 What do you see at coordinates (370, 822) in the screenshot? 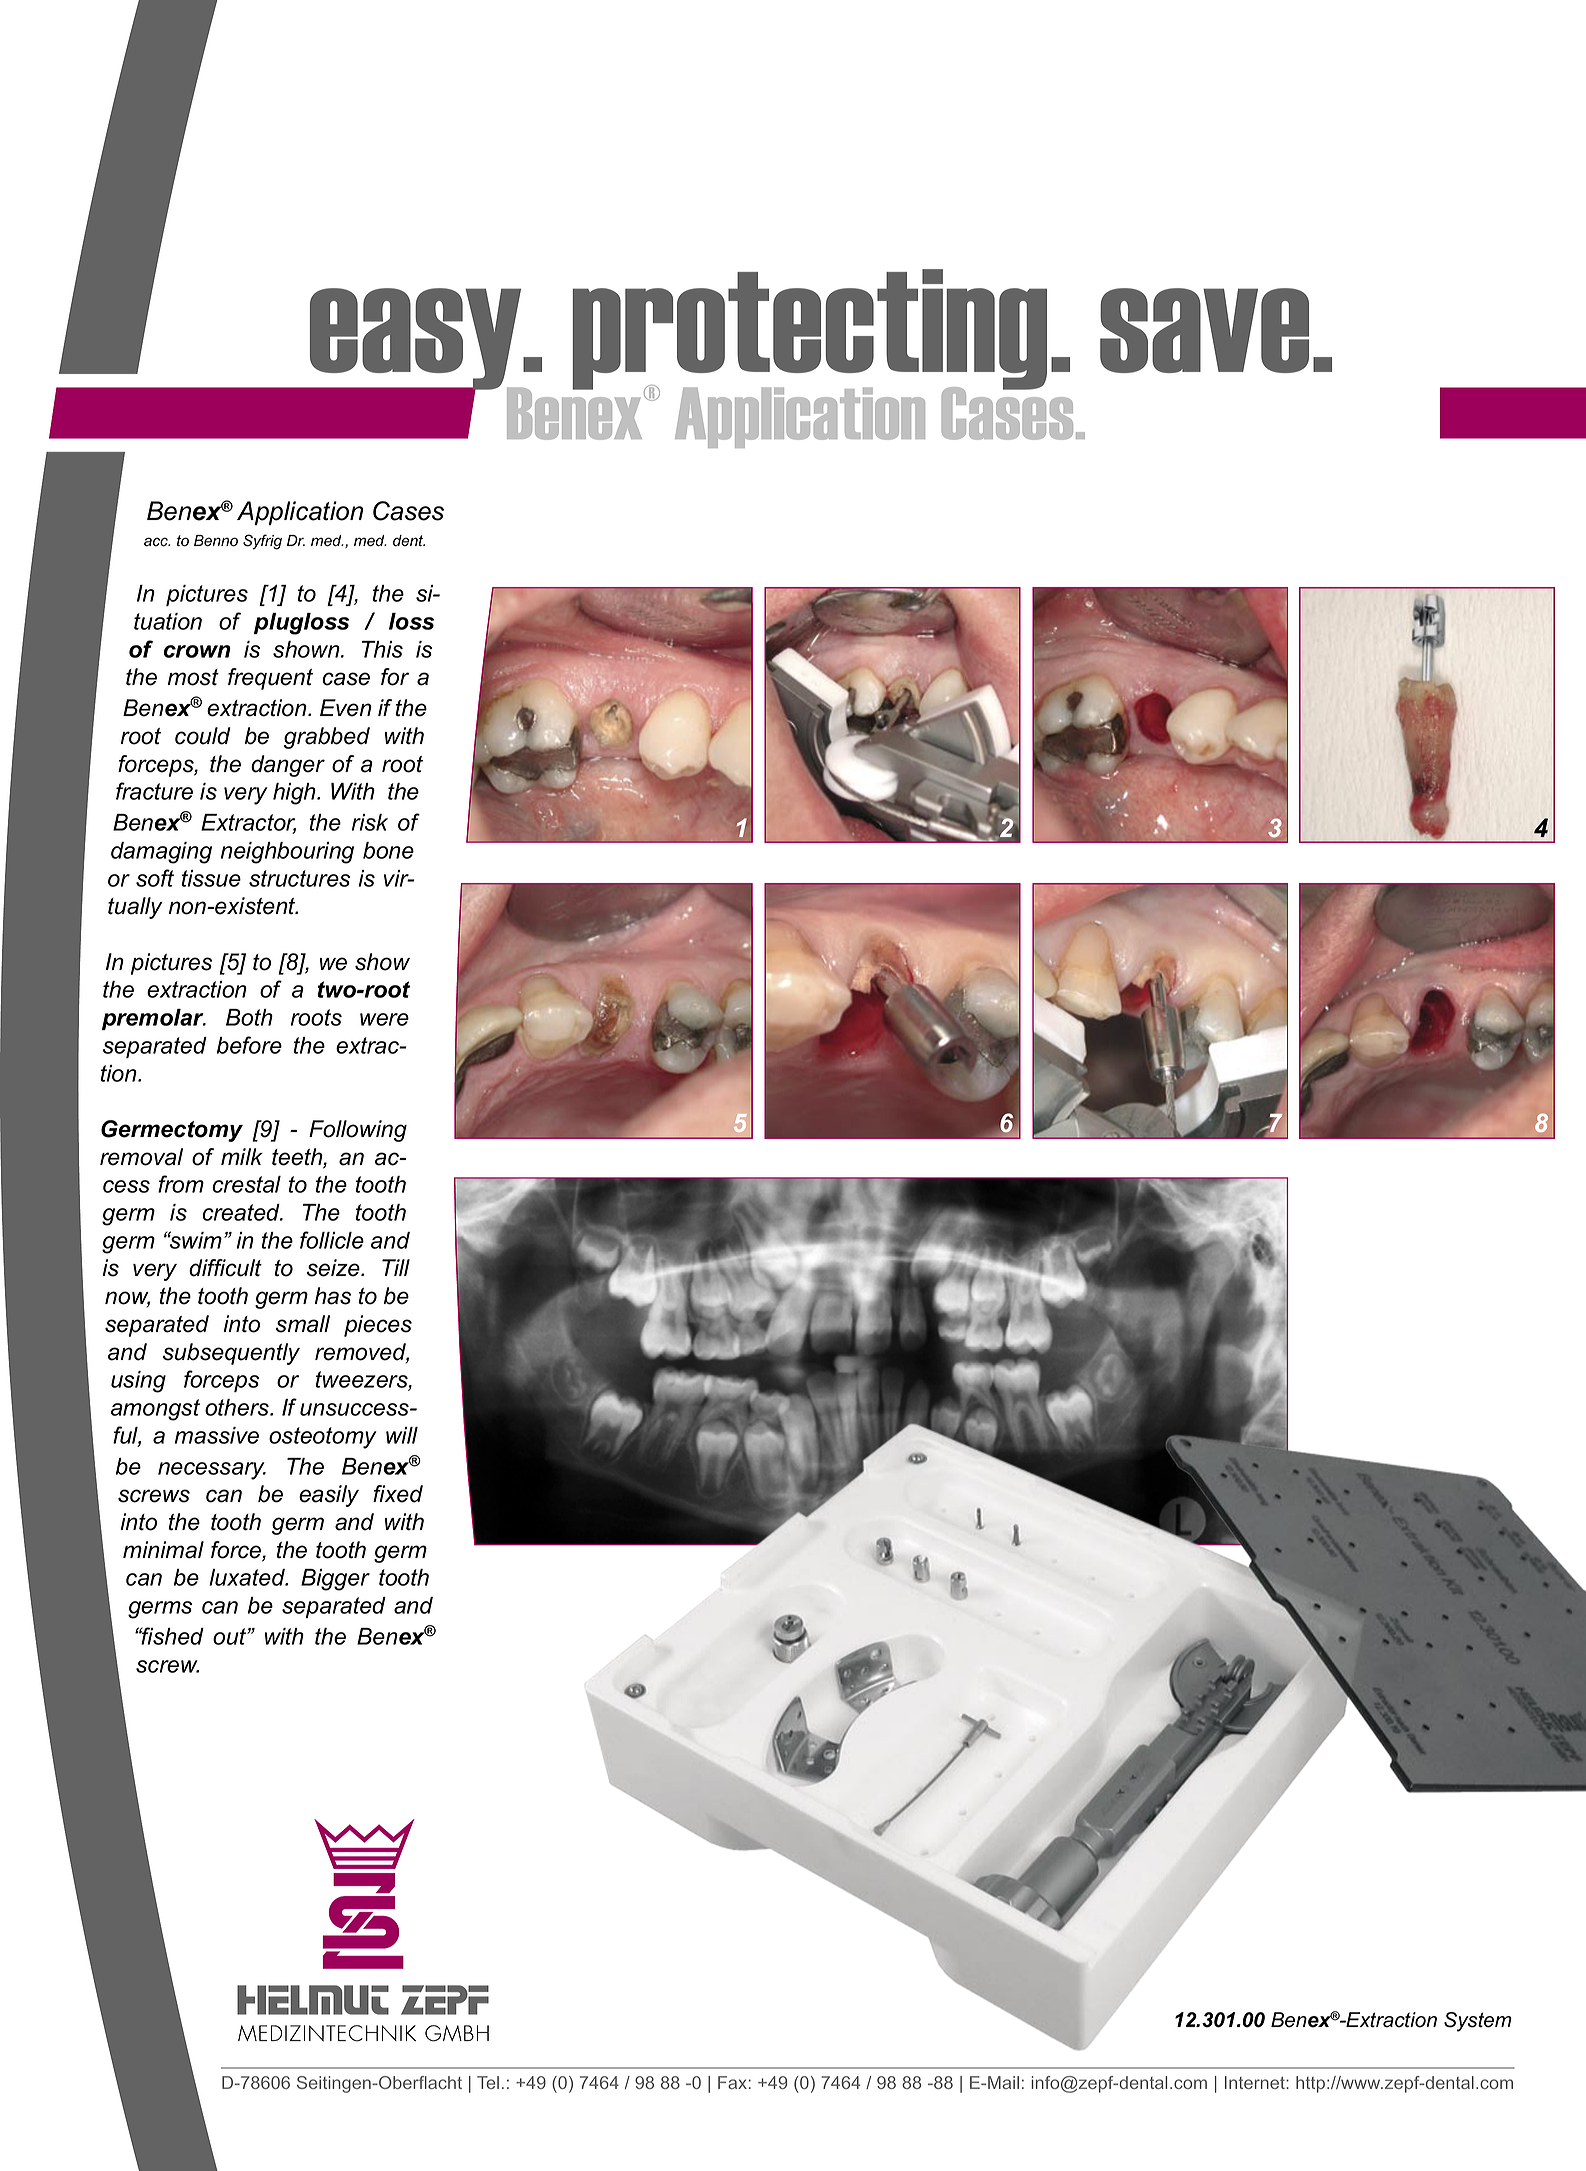
I see `risk` at bounding box center [370, 822].
